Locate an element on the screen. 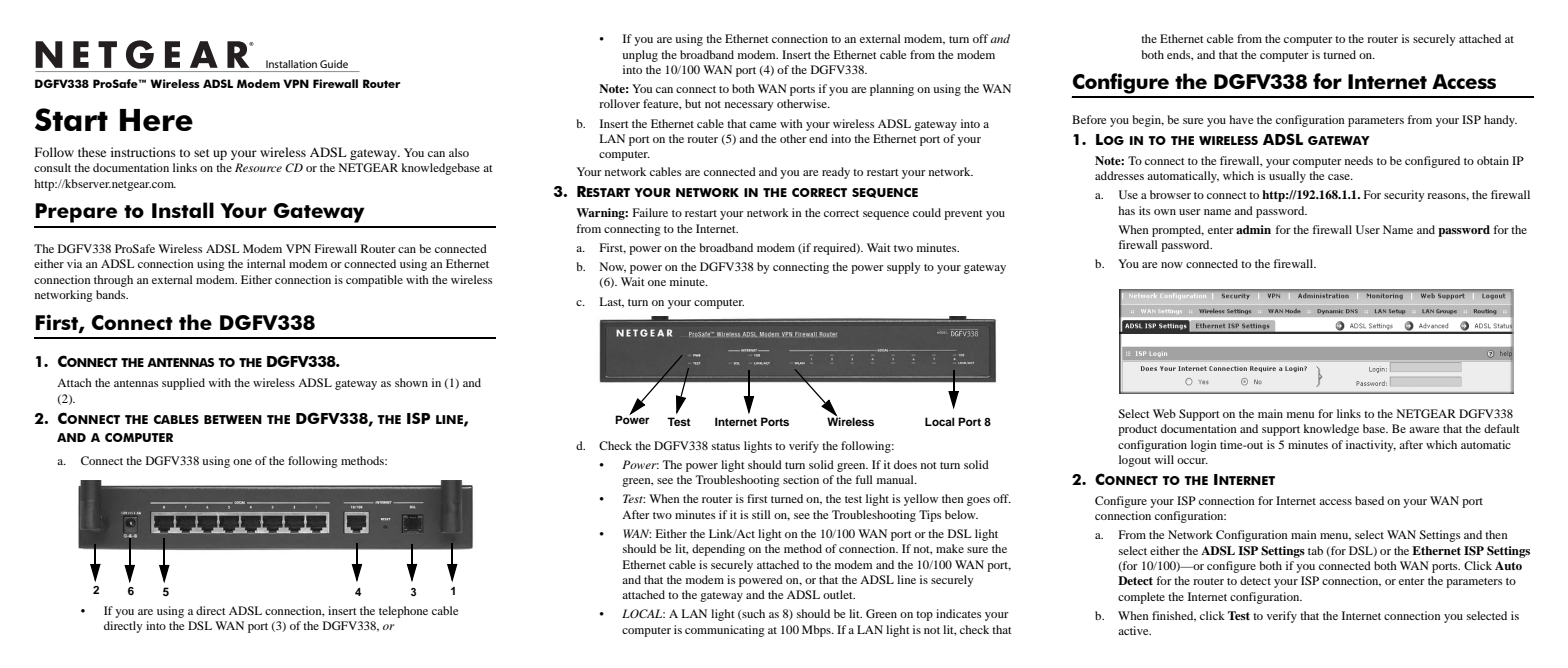 Image resolution: width=1568 pixels, height=668 pixels. Install is located at coordinates (183, 210).
